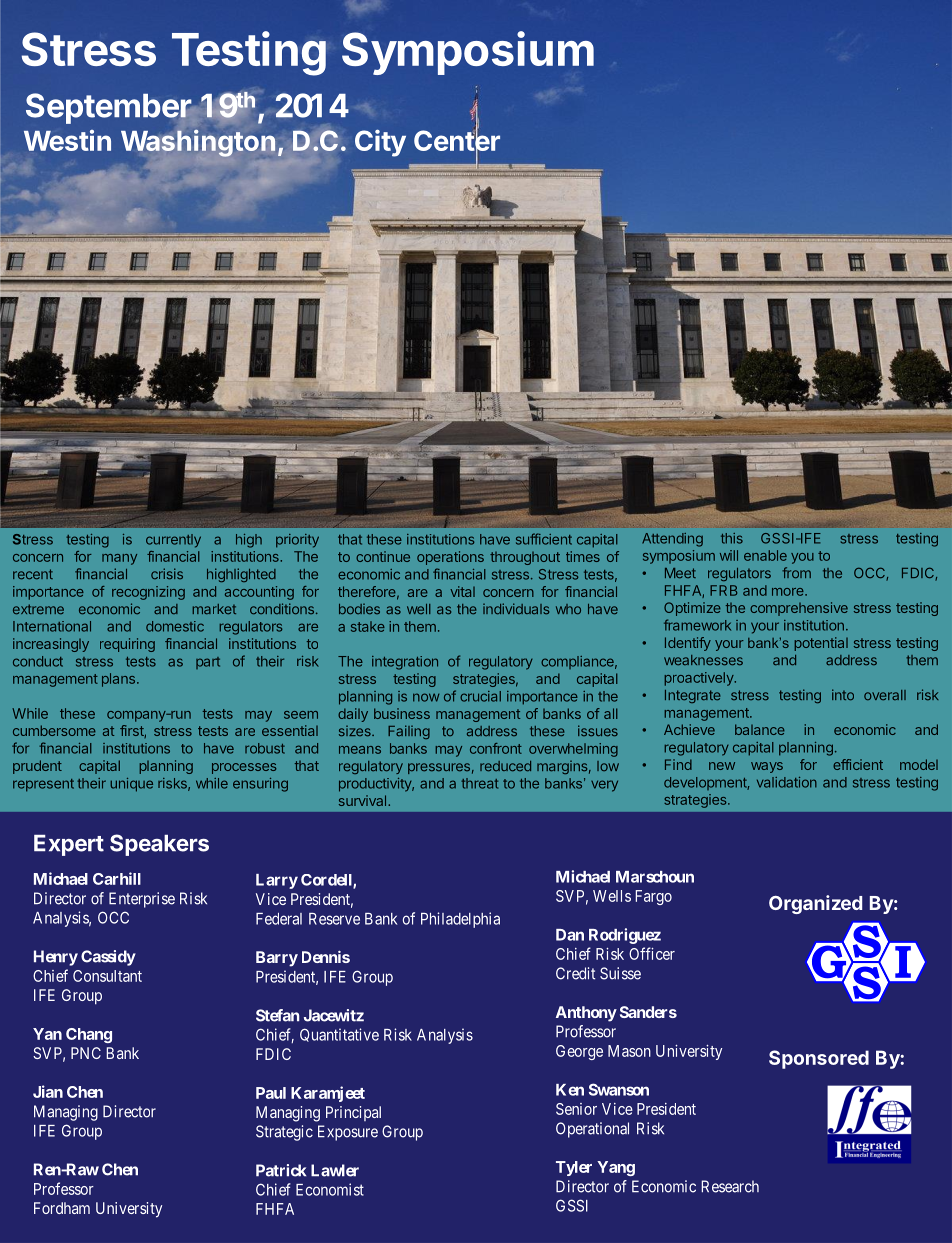 This document has width=952, height=1243. I want to click on Organized, so click(815, 904).
